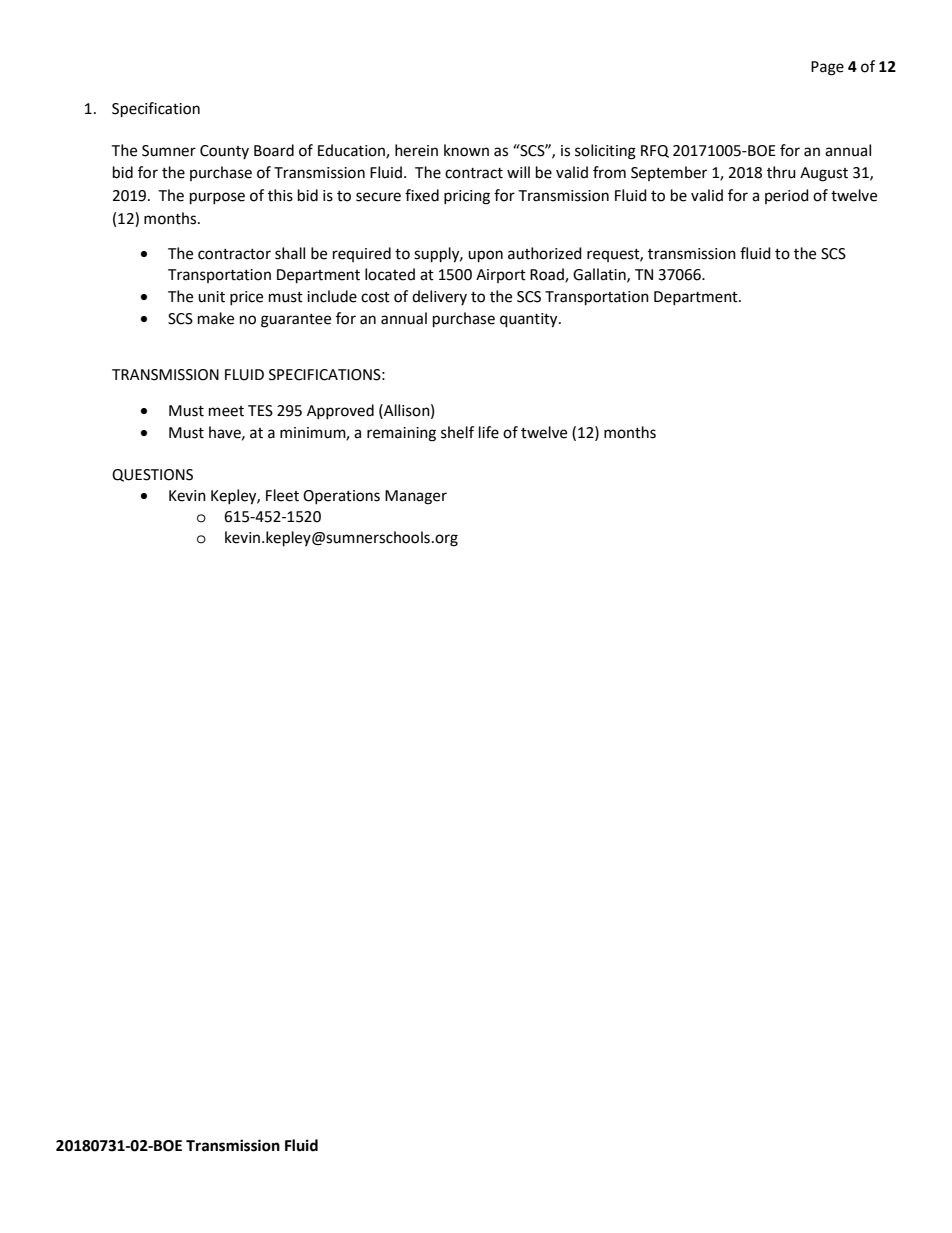 The height and width of the screenshot is (1233, 952). I want to click on Road, so click(548, 275).
